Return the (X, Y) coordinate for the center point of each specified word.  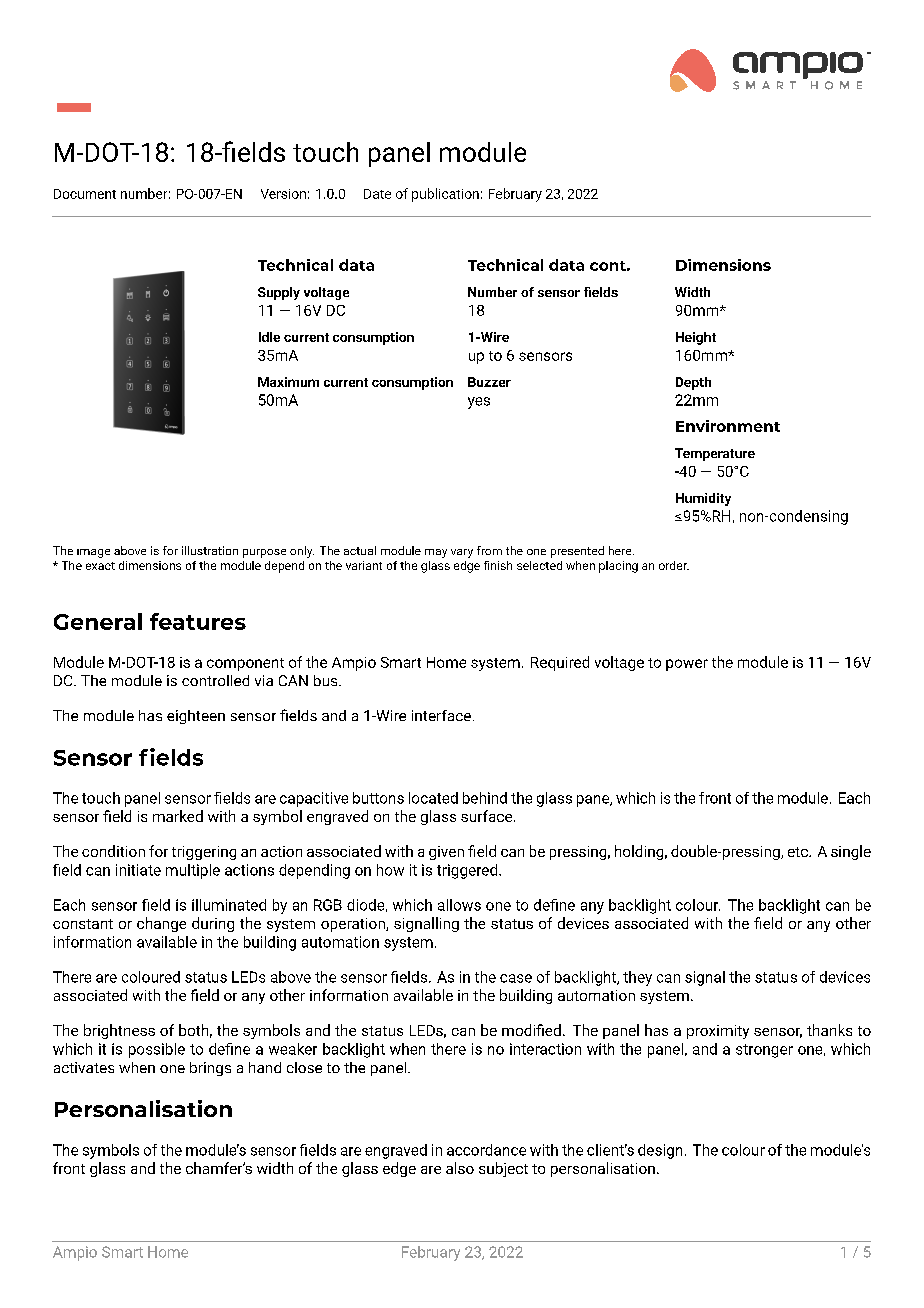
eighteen (196, 717)
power (687, 665)
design (660, 1151)
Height (696, 338)
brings (210, 1069)
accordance (486, 1150)
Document (85, 194)
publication (445, 195)
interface (441, 715)
